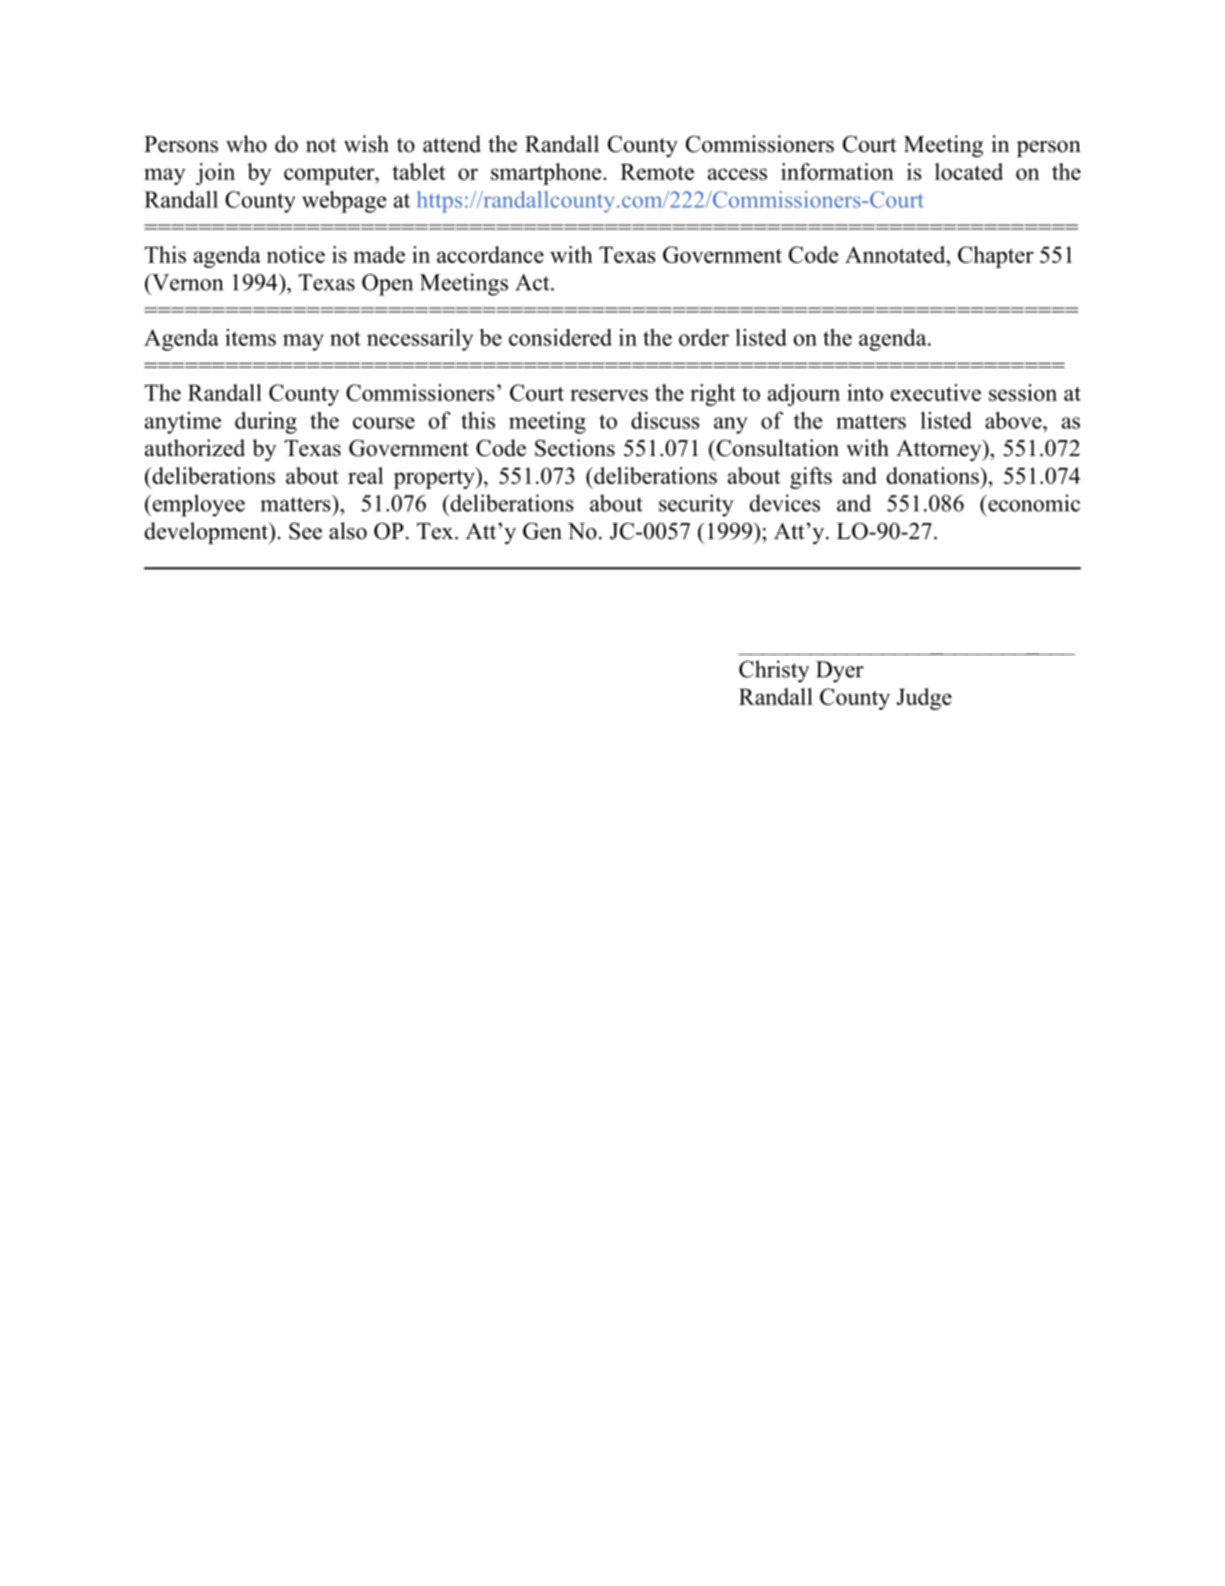 The image size is (1225, 1586). What do you see at coordinates (533, 282) in the page?
I see `Act` at bounding box center [533, 282].
